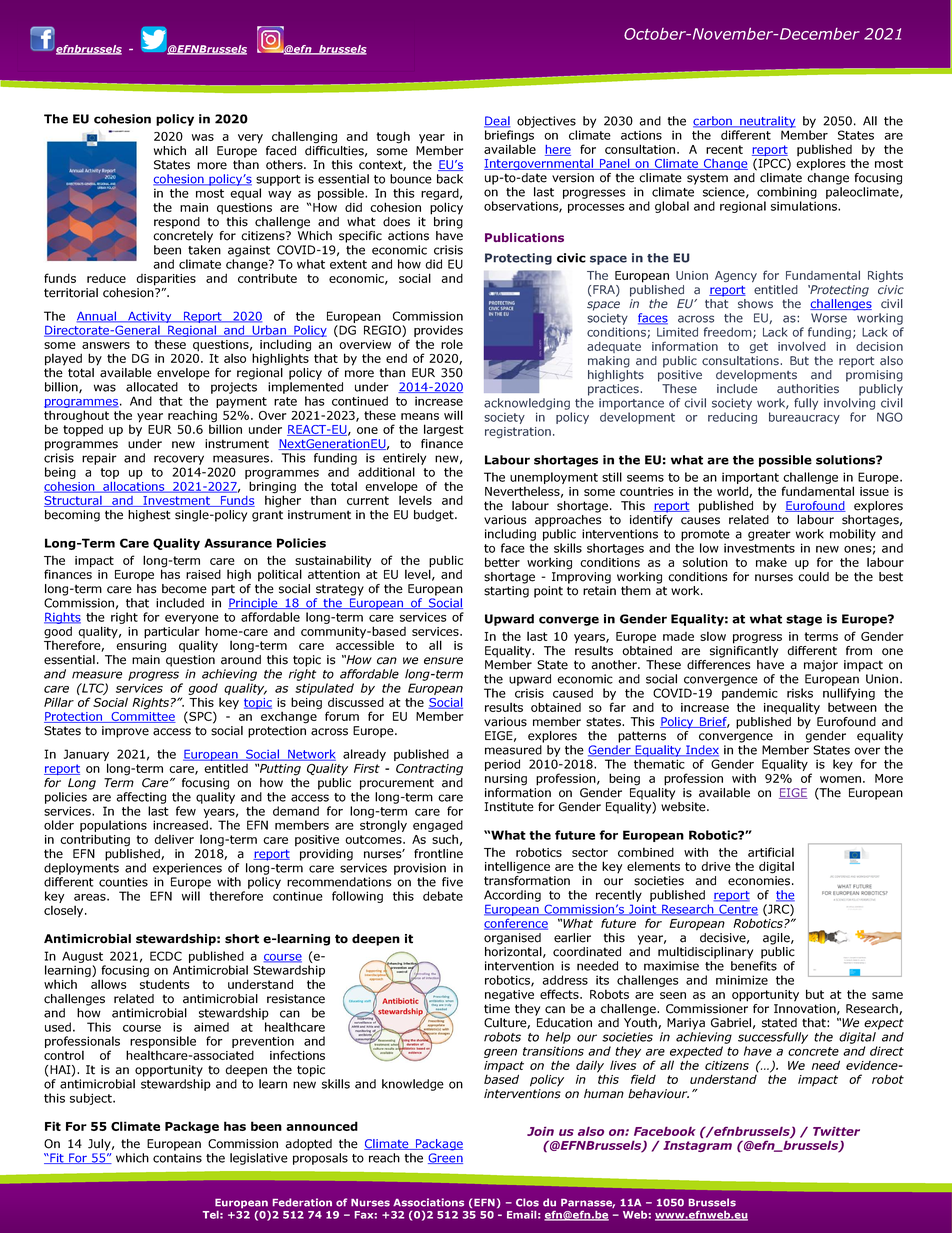 The height and width of the image is (1233, 952). What do you see at coordinates (444, 430) in the image?
I see `largest` at bounding box center [444, 430].
